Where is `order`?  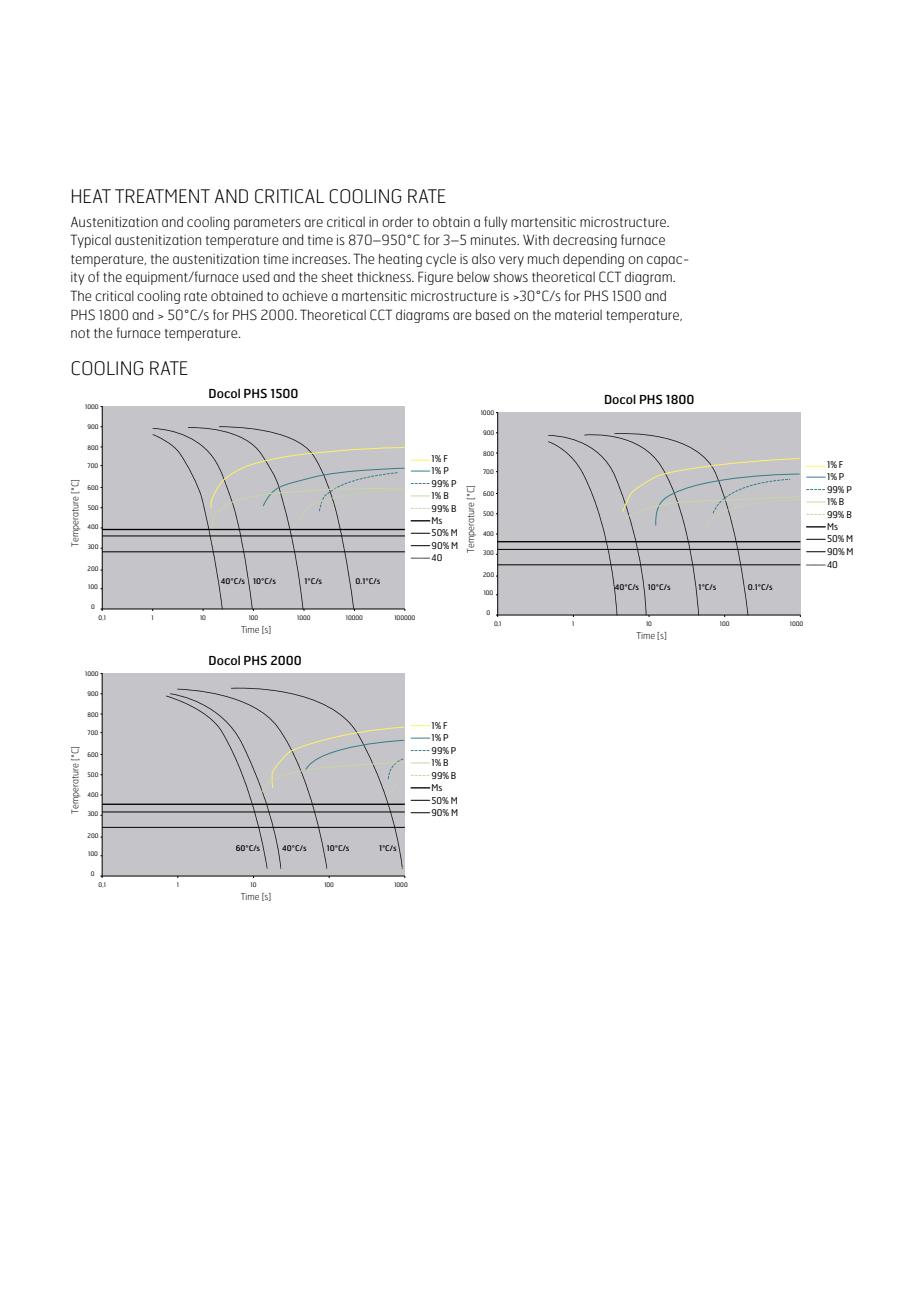 order is located at coordinates (397, 221).
